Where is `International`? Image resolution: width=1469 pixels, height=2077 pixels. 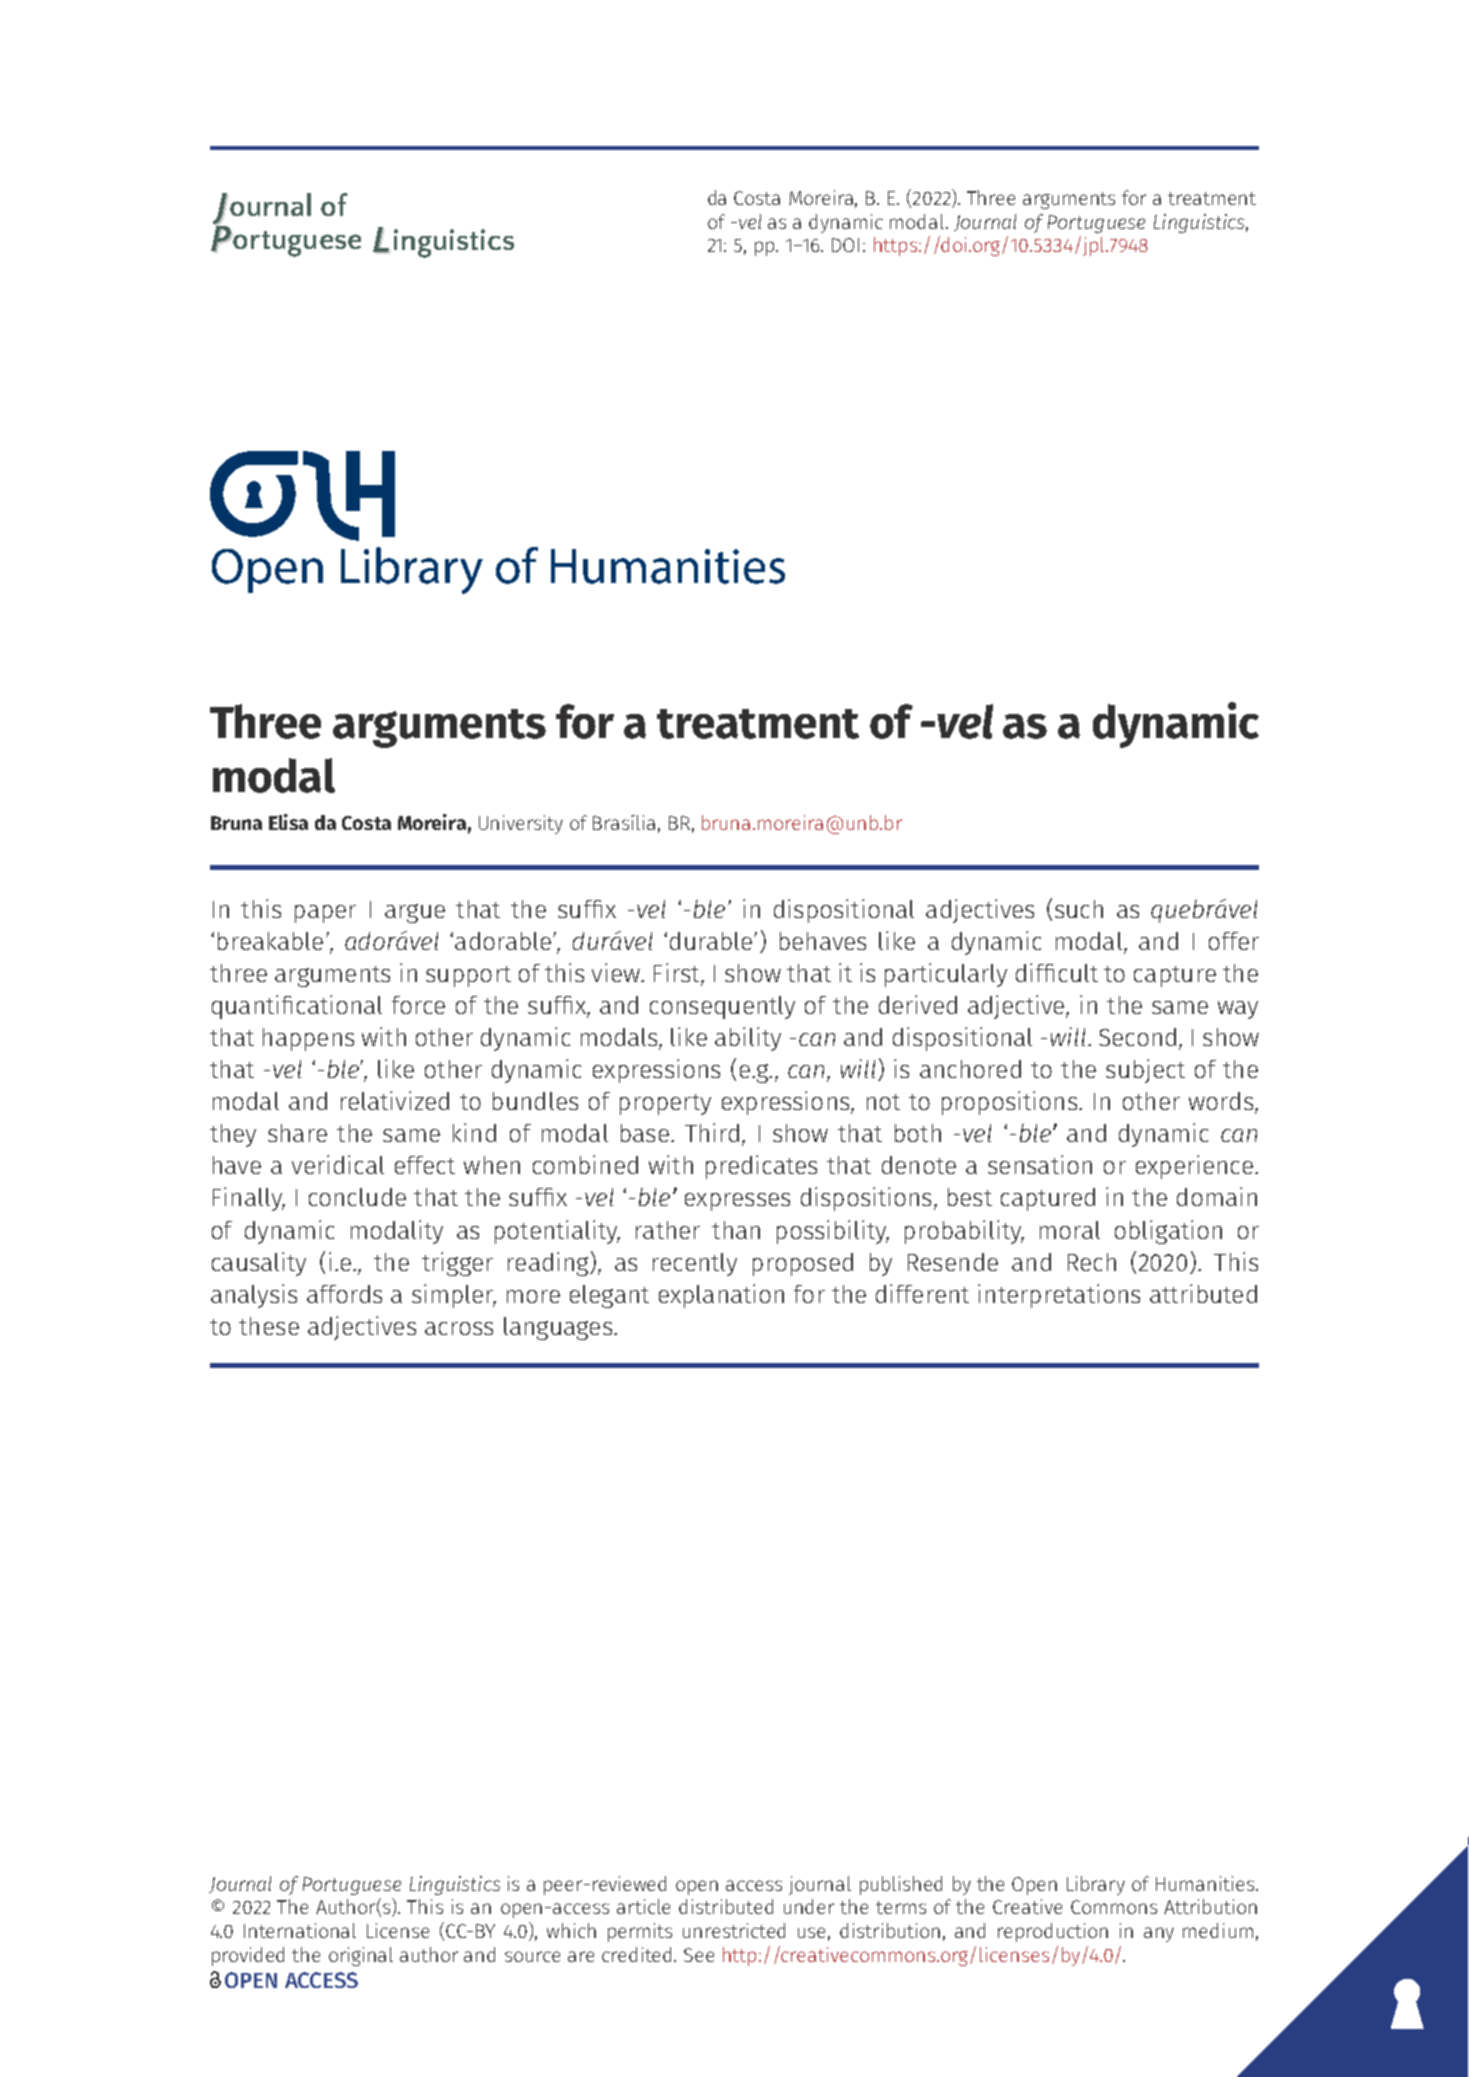 International is located at coordinates (300, 1930).
